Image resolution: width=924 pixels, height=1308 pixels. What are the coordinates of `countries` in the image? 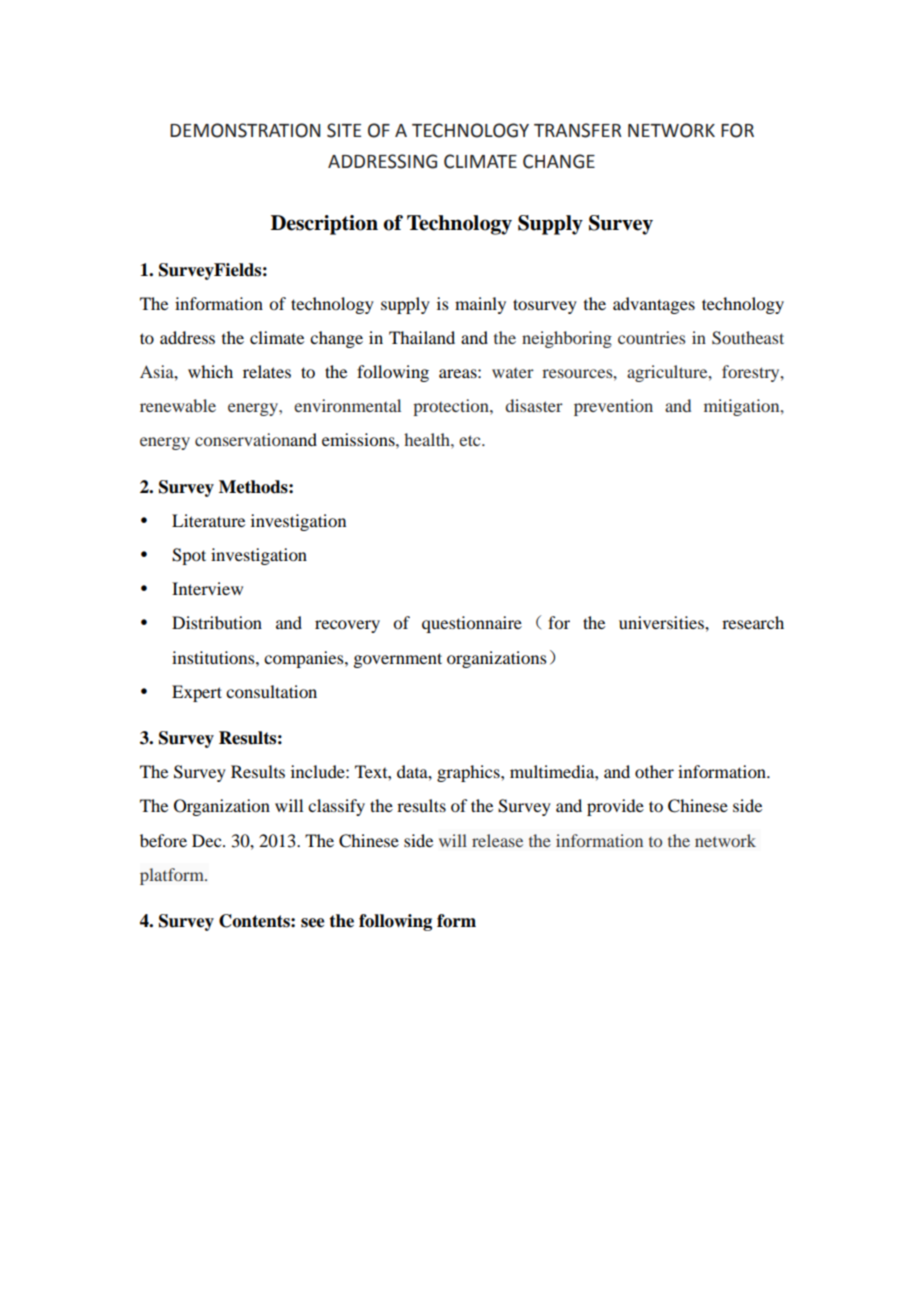 It's located at (651, 337).
